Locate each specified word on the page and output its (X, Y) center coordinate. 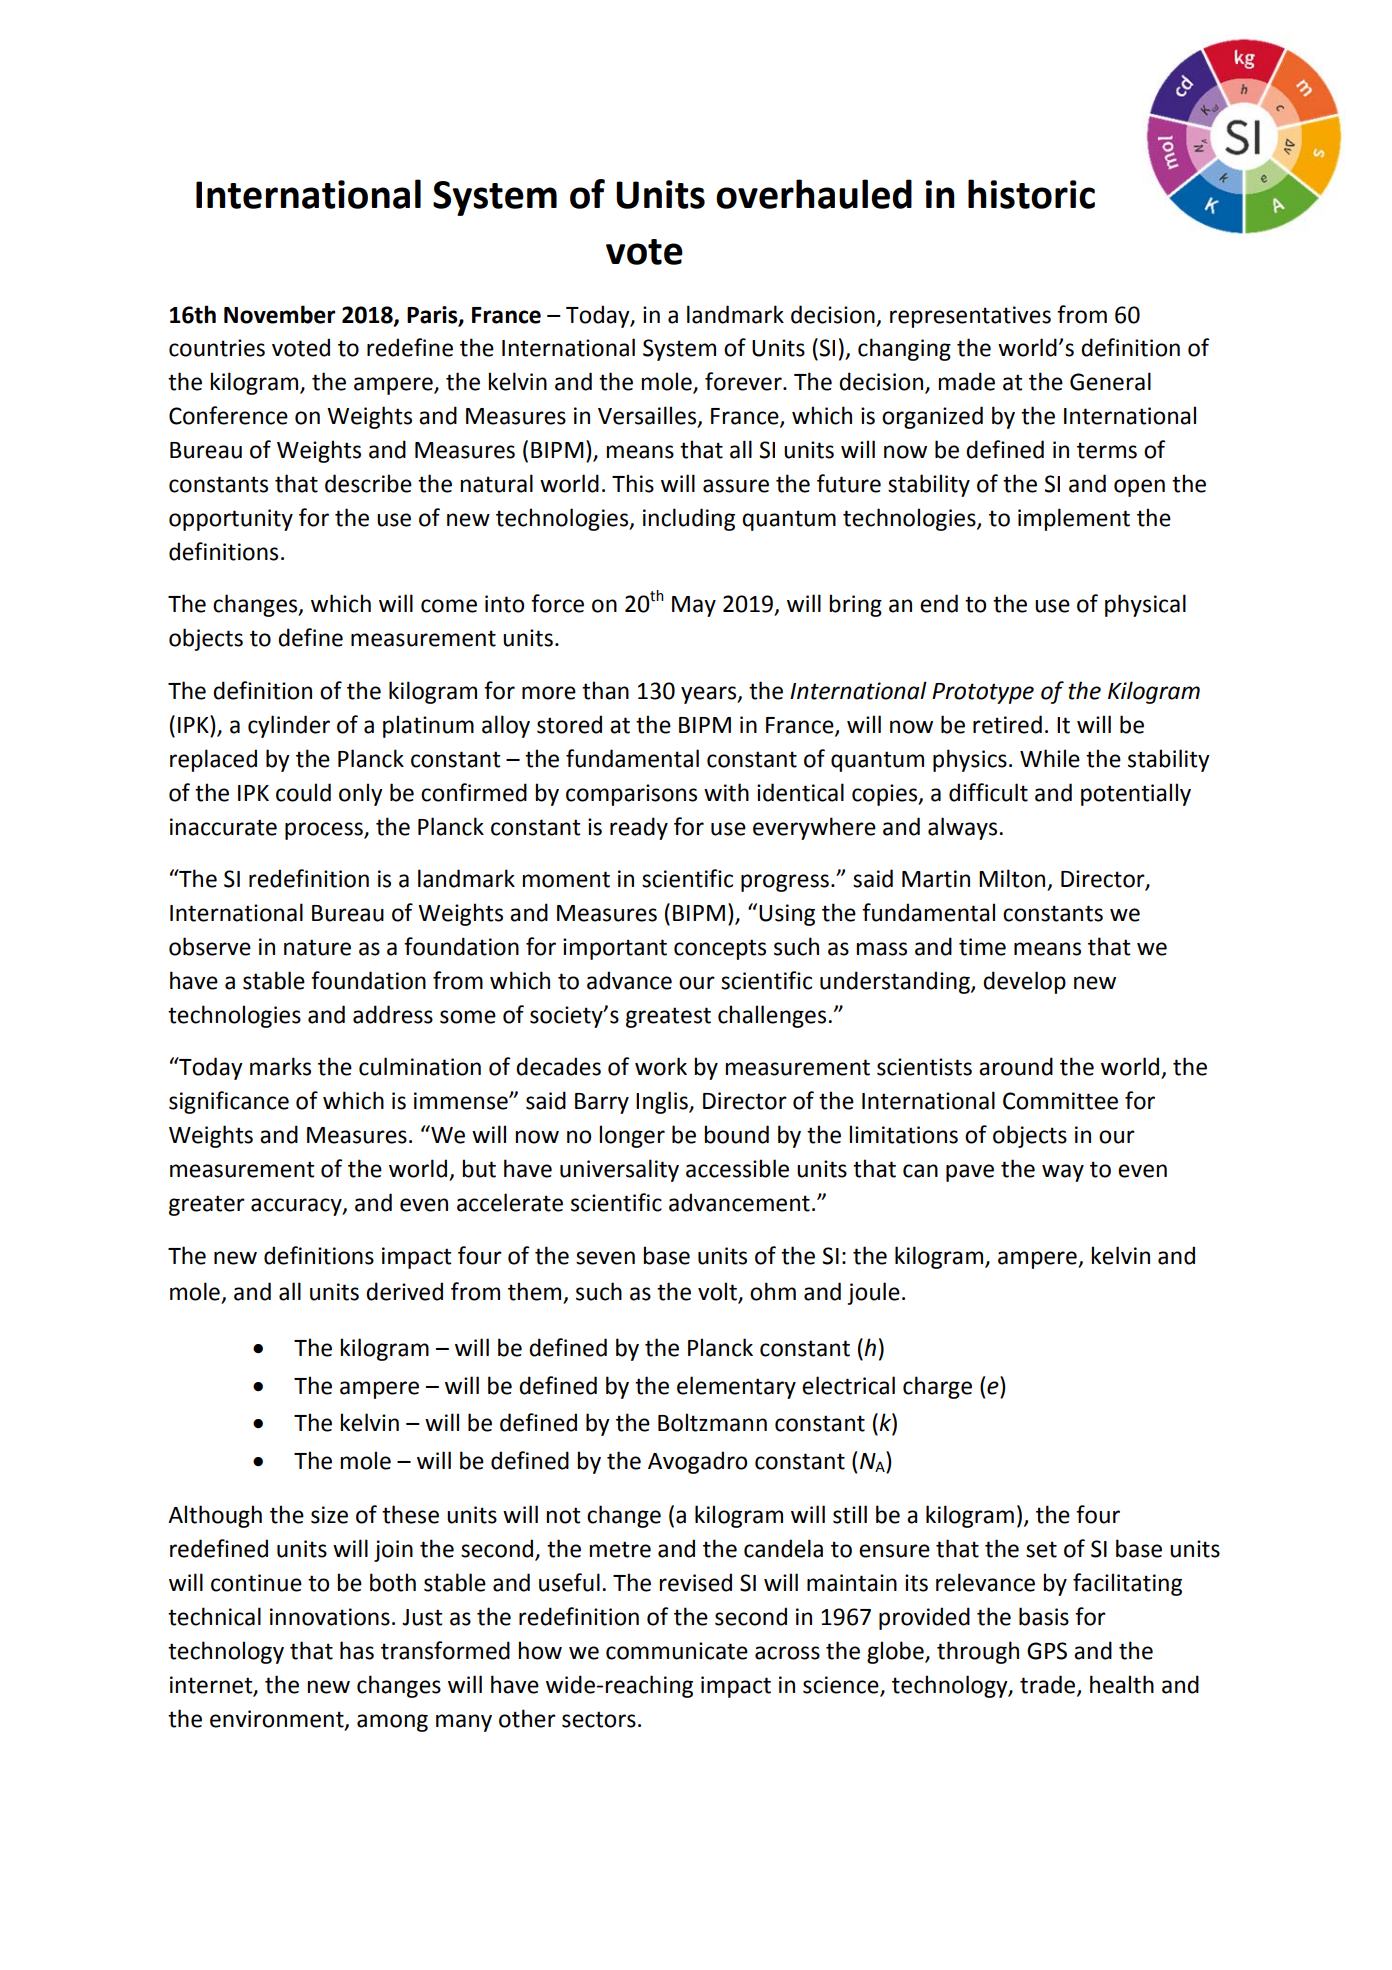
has (357, 1650)
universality (619, 1170)
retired (1007, 724)
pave (970, 1173)
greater (207, 1205)
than (605, 690)
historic (1031, 194)
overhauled (814, 194)
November (280, 314)
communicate (677, 1651)
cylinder (289, 726)
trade (1049, 1685)
